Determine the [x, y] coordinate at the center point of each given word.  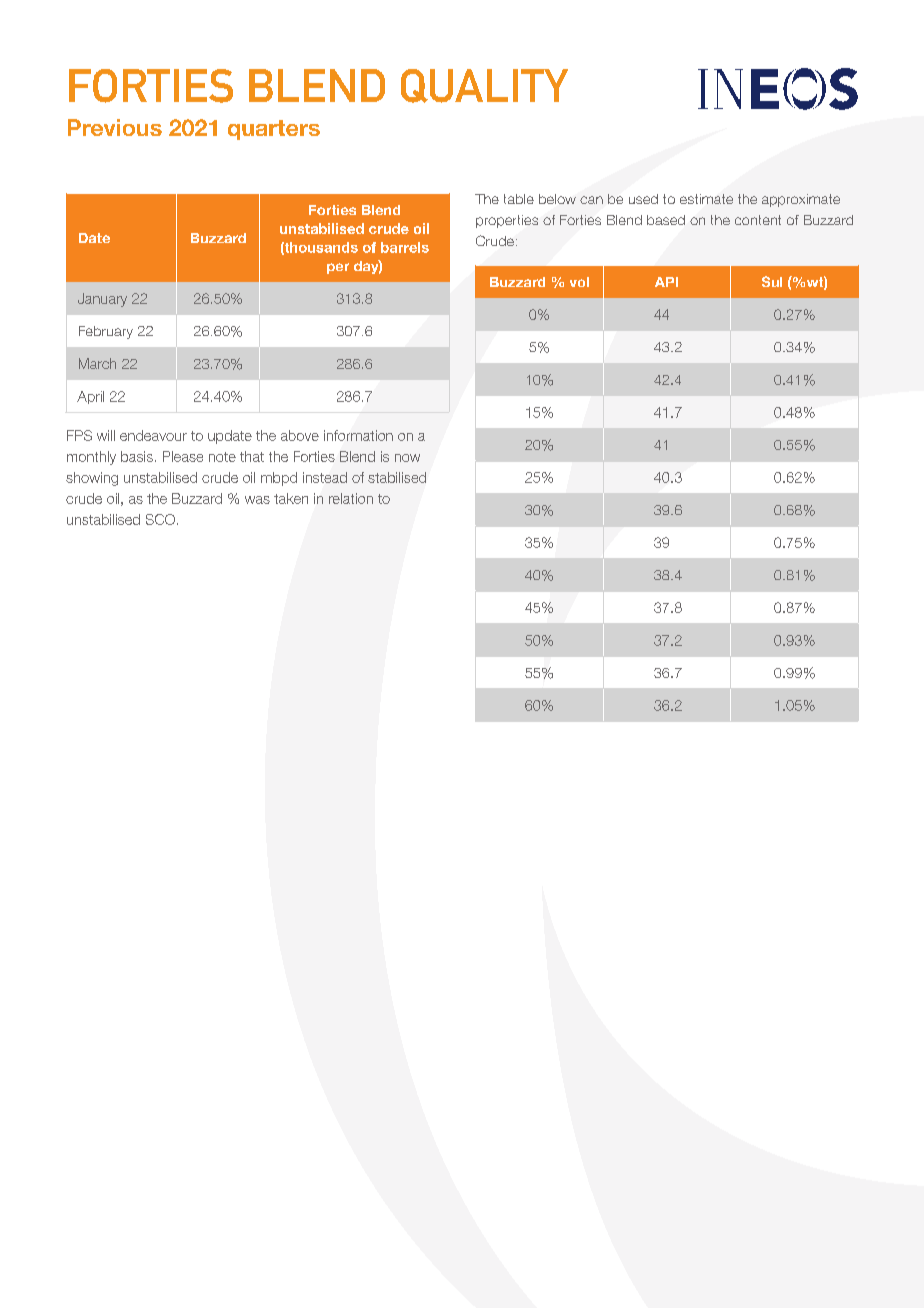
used [643, 199]
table [519, 199]
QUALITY [484, 86]
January [102, 300]
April [90, 397]
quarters [274, 130]
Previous [115, 127]
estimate [706, 199]
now [407, 458]
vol [579, 282]
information [358, 435]
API [666, 282]
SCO [160, 519]
